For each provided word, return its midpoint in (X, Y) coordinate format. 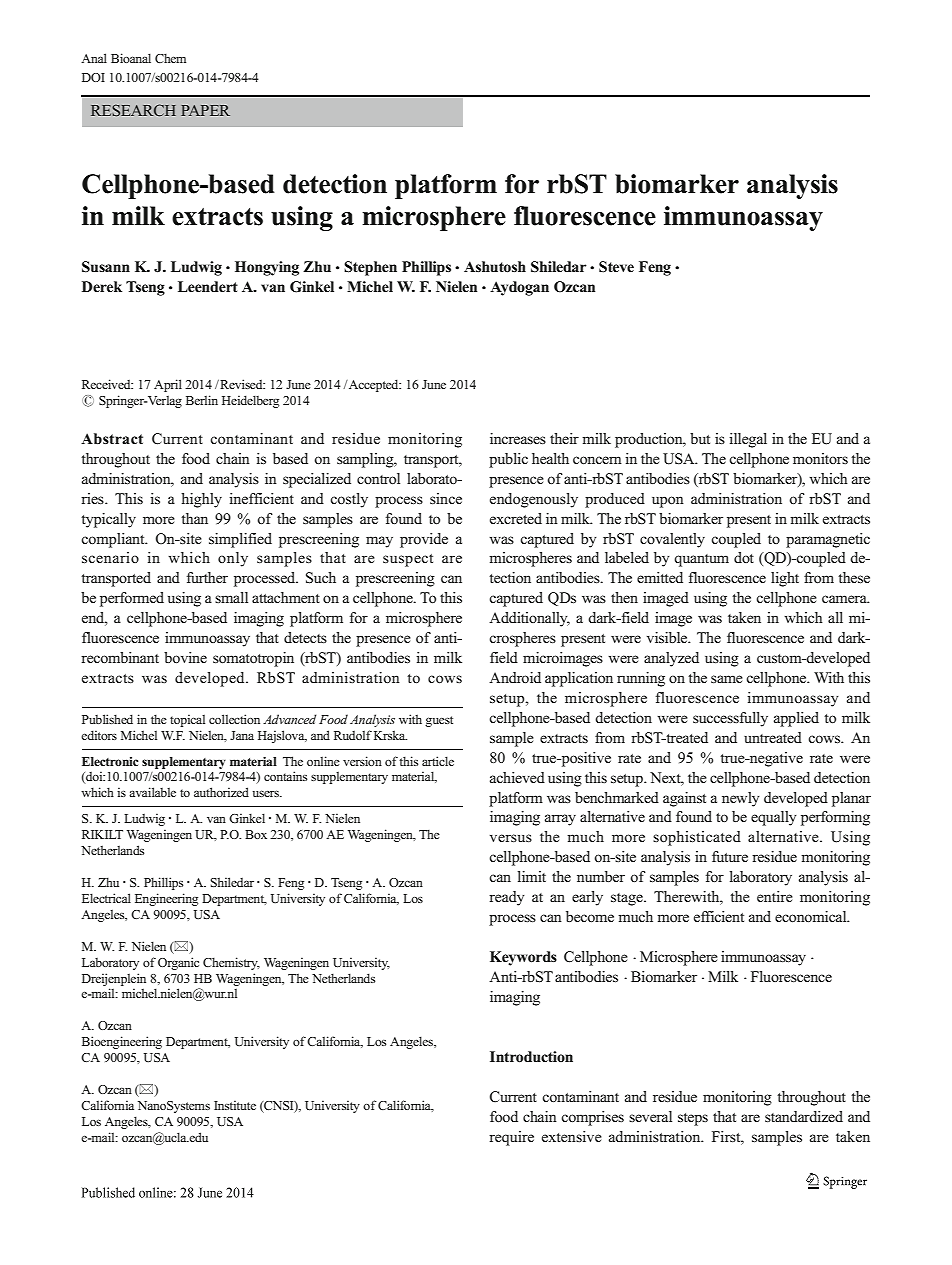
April (168, 385)
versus (511, 838)
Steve (616, 267)
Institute (235, 1105)
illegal (748, 440)
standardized (804, 1116)
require (511, 1138)
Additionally (529, 619)
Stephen (370, 268)
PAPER (205, 110)
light (785, 579)
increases (518, 438)
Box (256, 834)
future (730, 856)
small (231, 597)
